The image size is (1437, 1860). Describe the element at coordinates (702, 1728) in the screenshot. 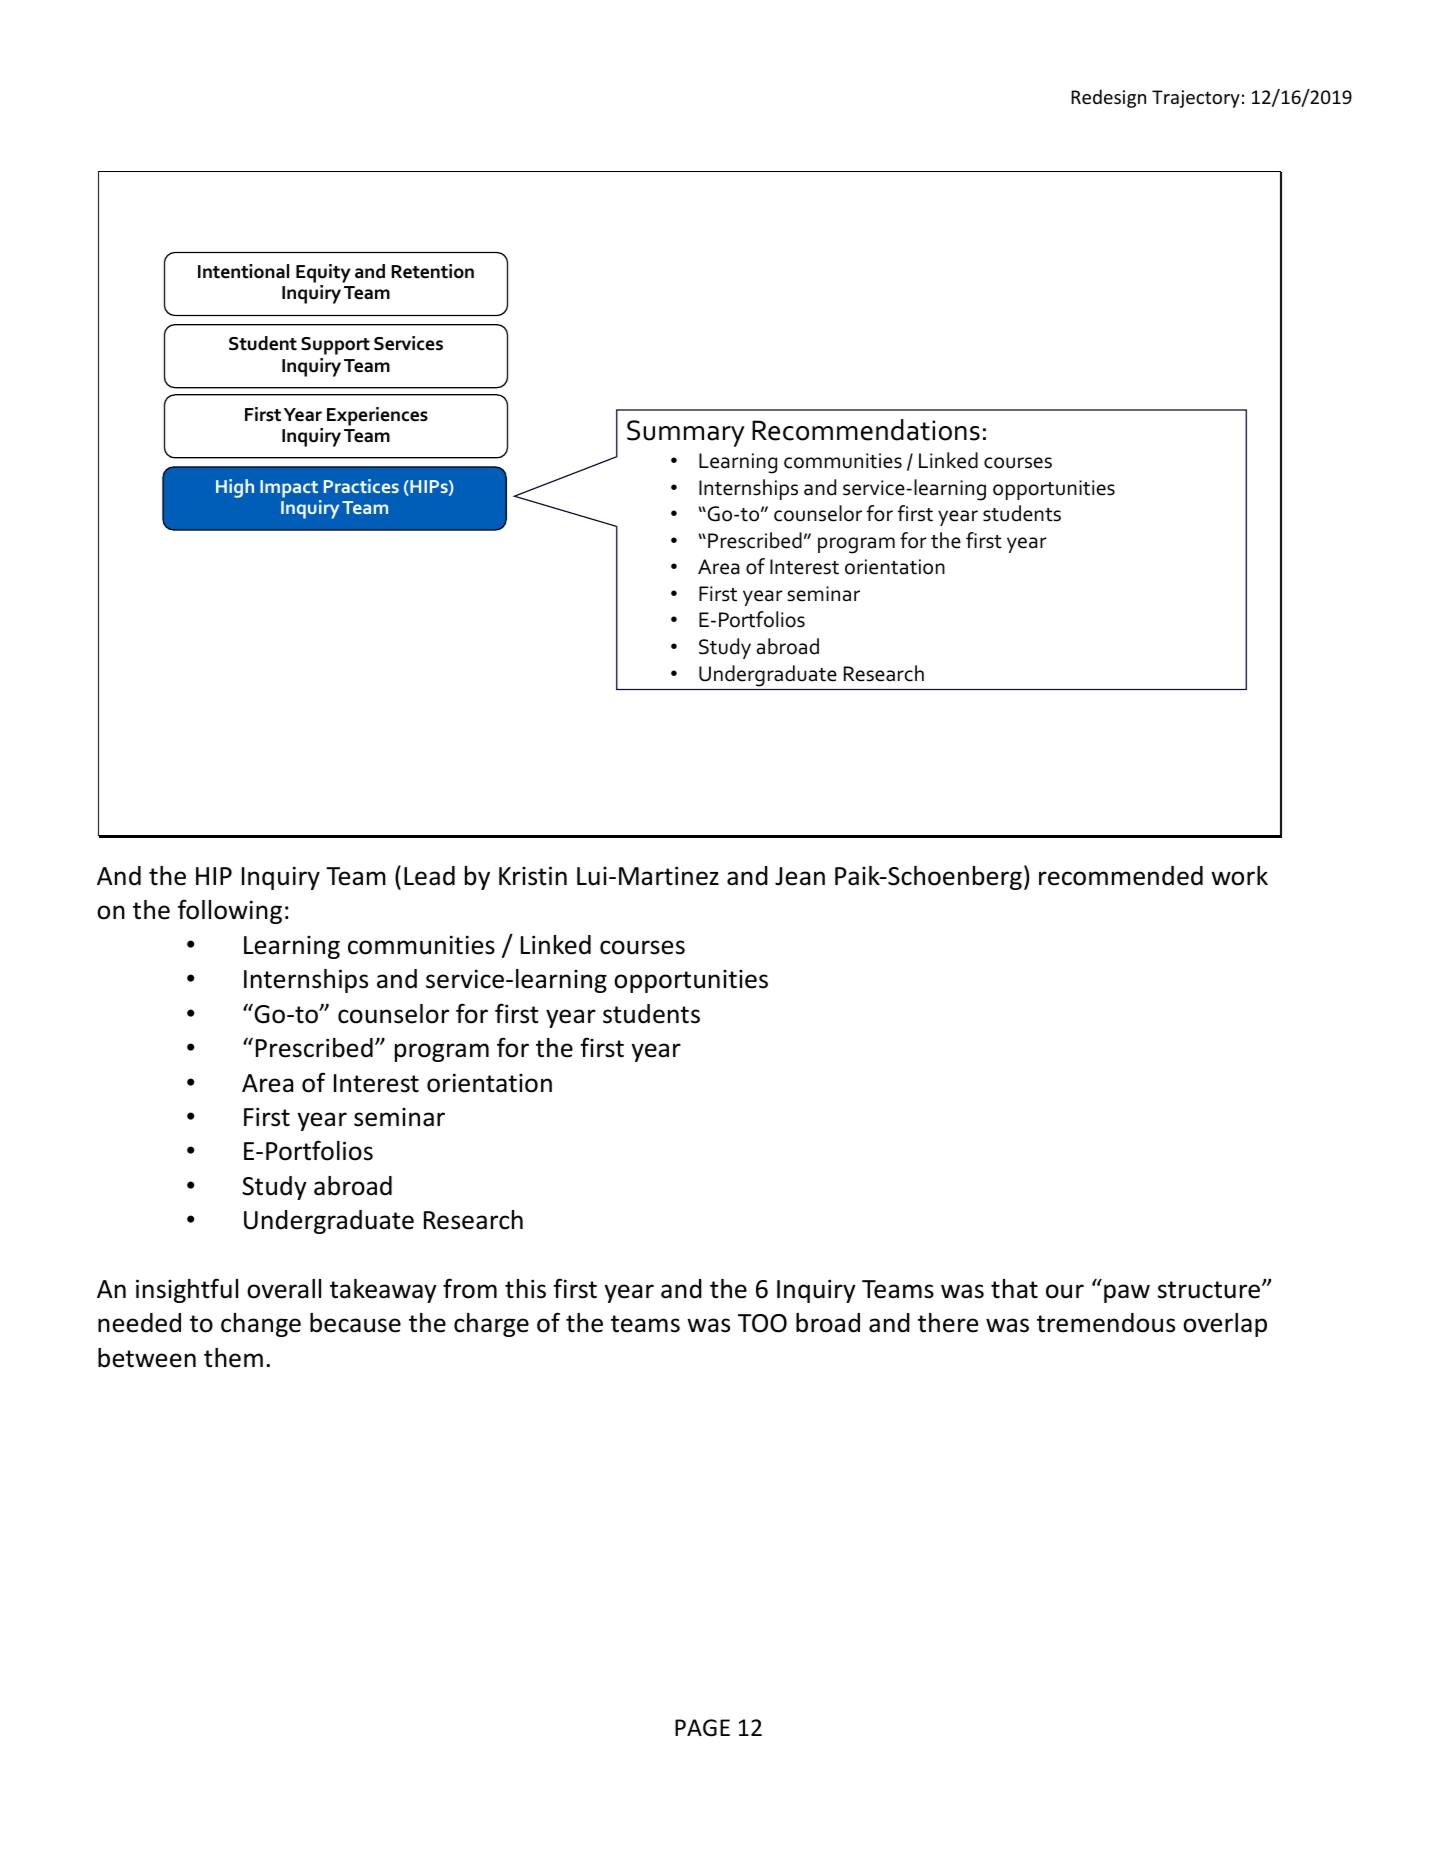

I see `PAGE` at that location.
